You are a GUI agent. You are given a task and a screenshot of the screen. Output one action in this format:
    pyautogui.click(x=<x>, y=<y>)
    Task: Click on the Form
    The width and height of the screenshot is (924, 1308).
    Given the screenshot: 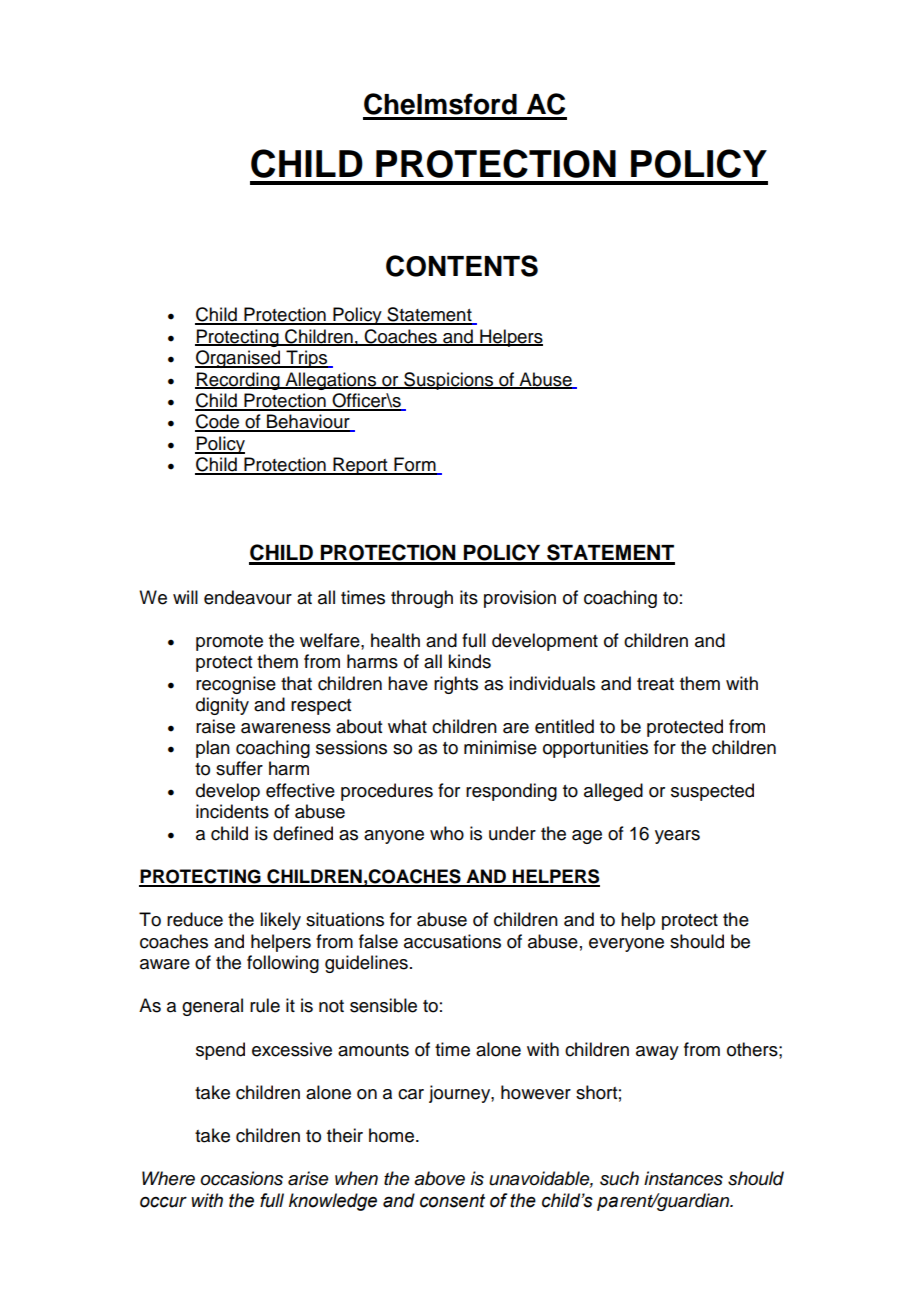 What is the action you would take?
    pyautogui.click(x=415, y=465)
